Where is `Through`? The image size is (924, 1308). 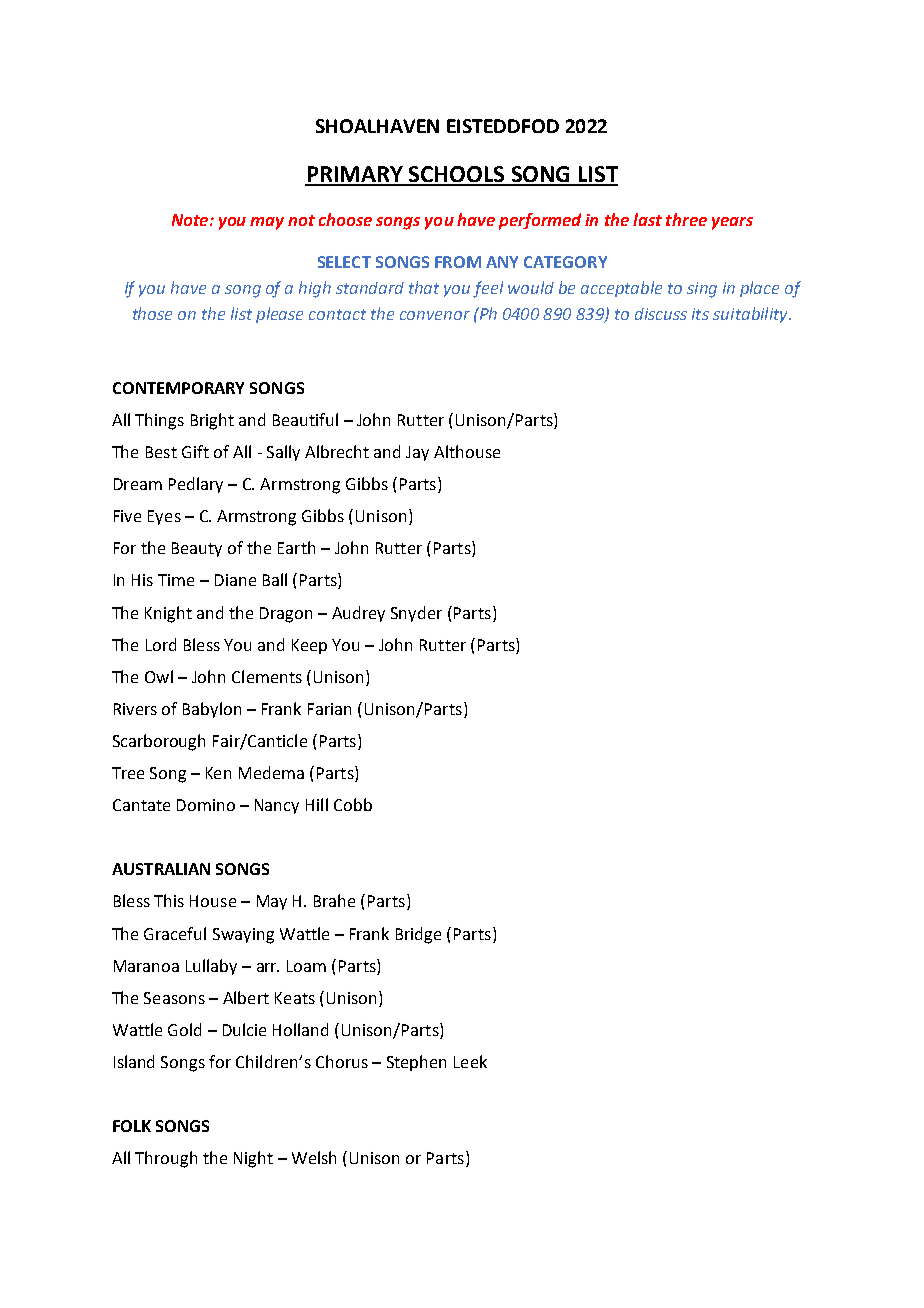
Through is located at coordinates (166, 1159).
